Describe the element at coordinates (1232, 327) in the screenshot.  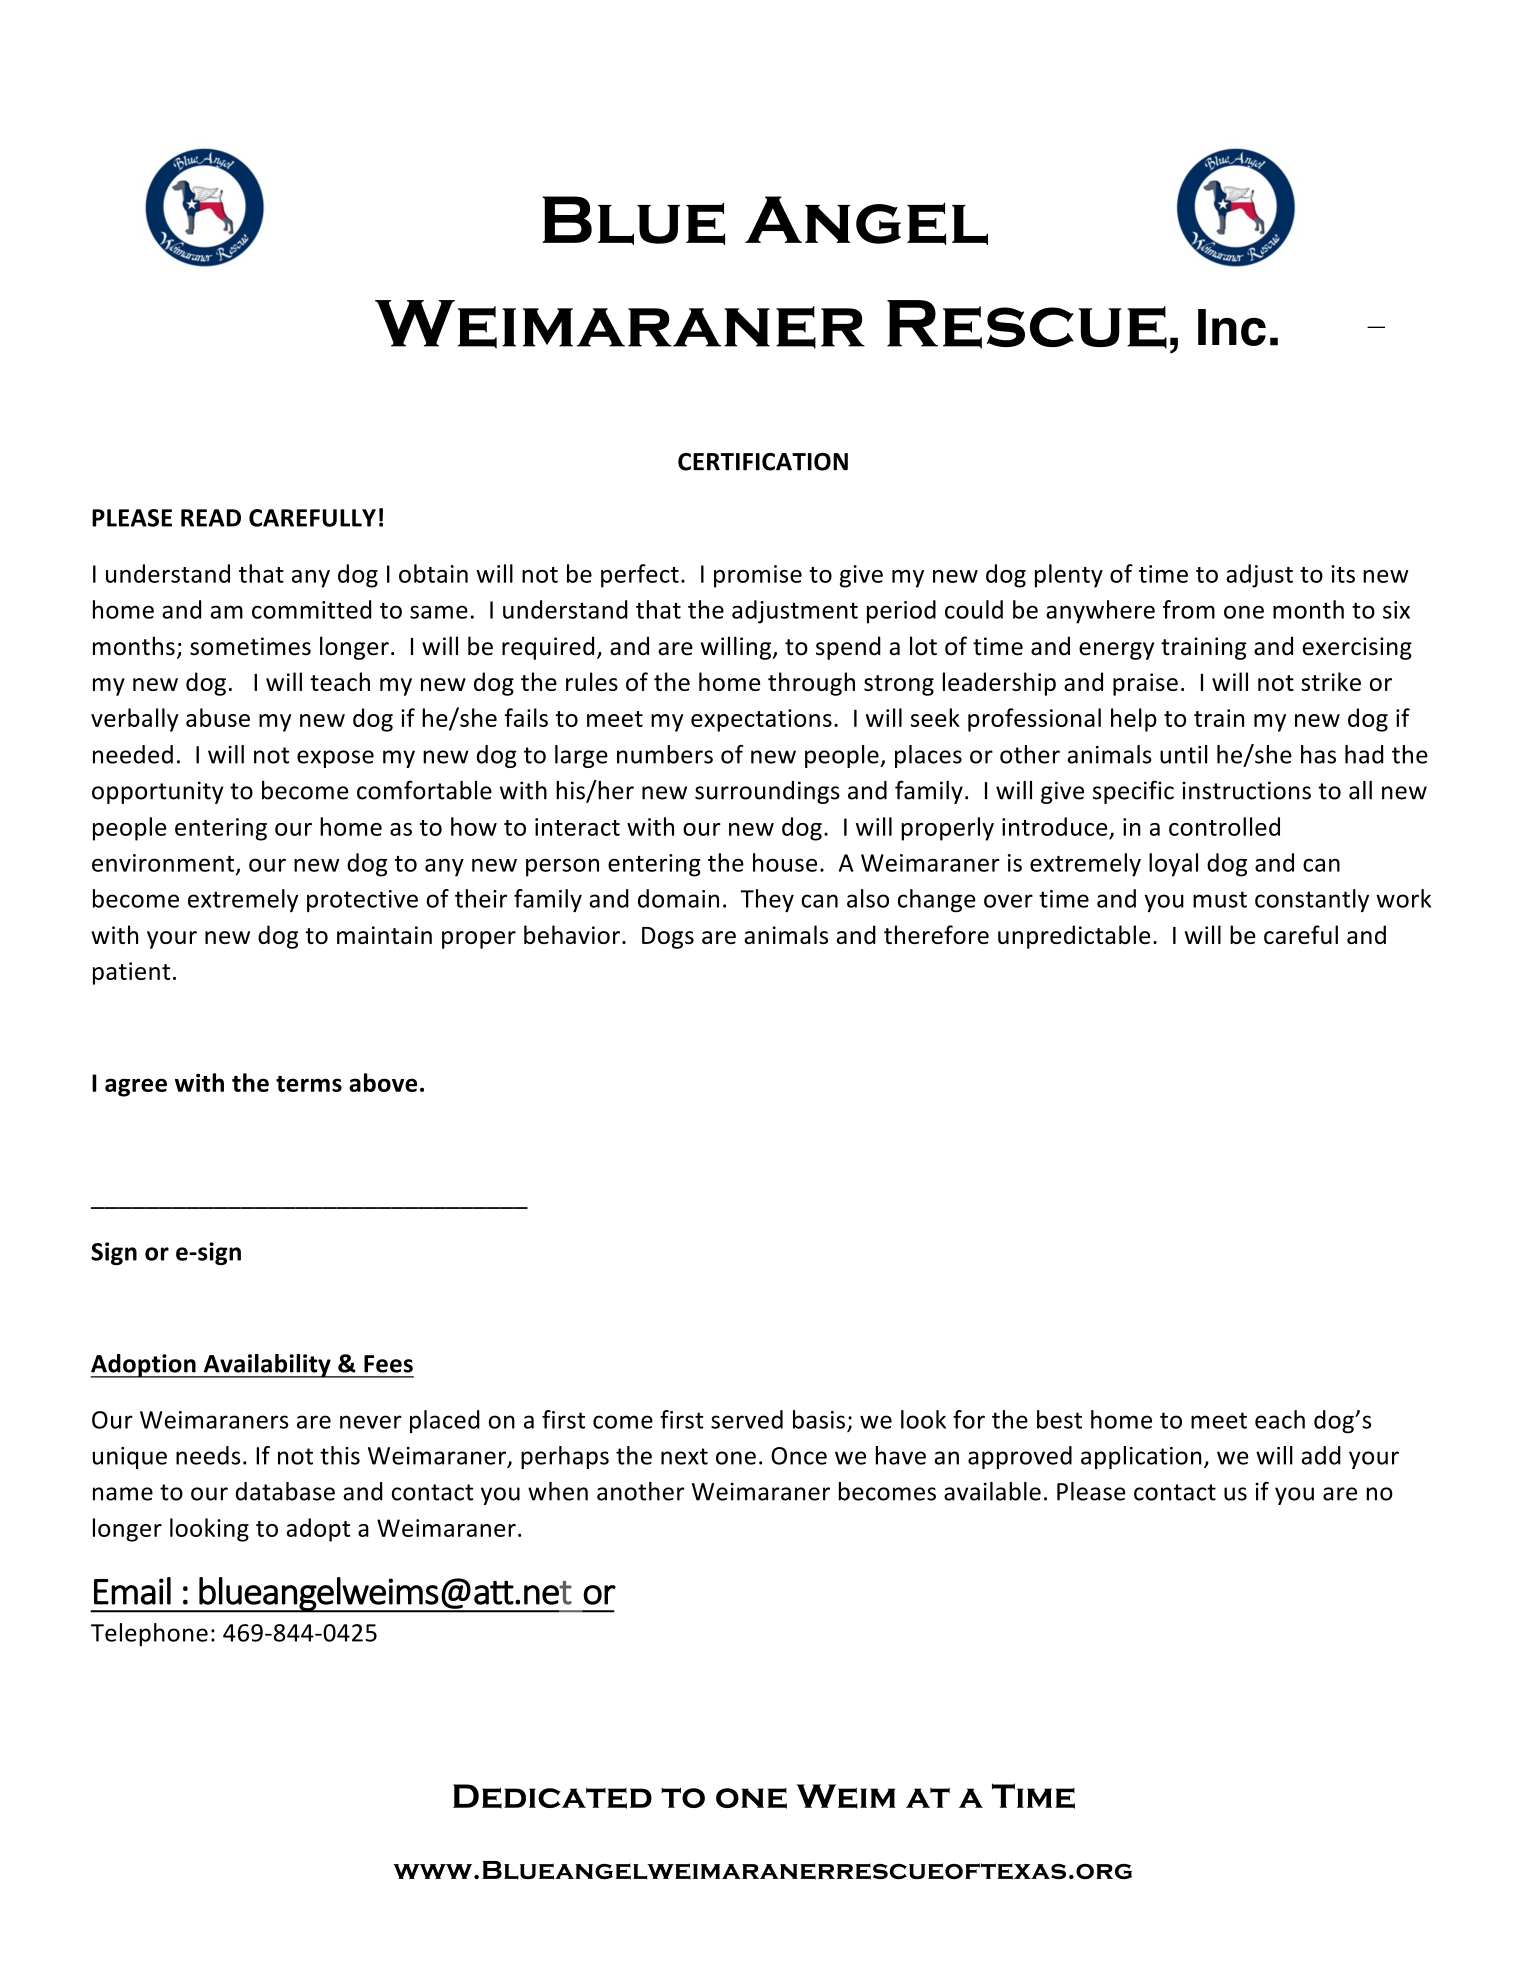
I see `Inc` at that location.
